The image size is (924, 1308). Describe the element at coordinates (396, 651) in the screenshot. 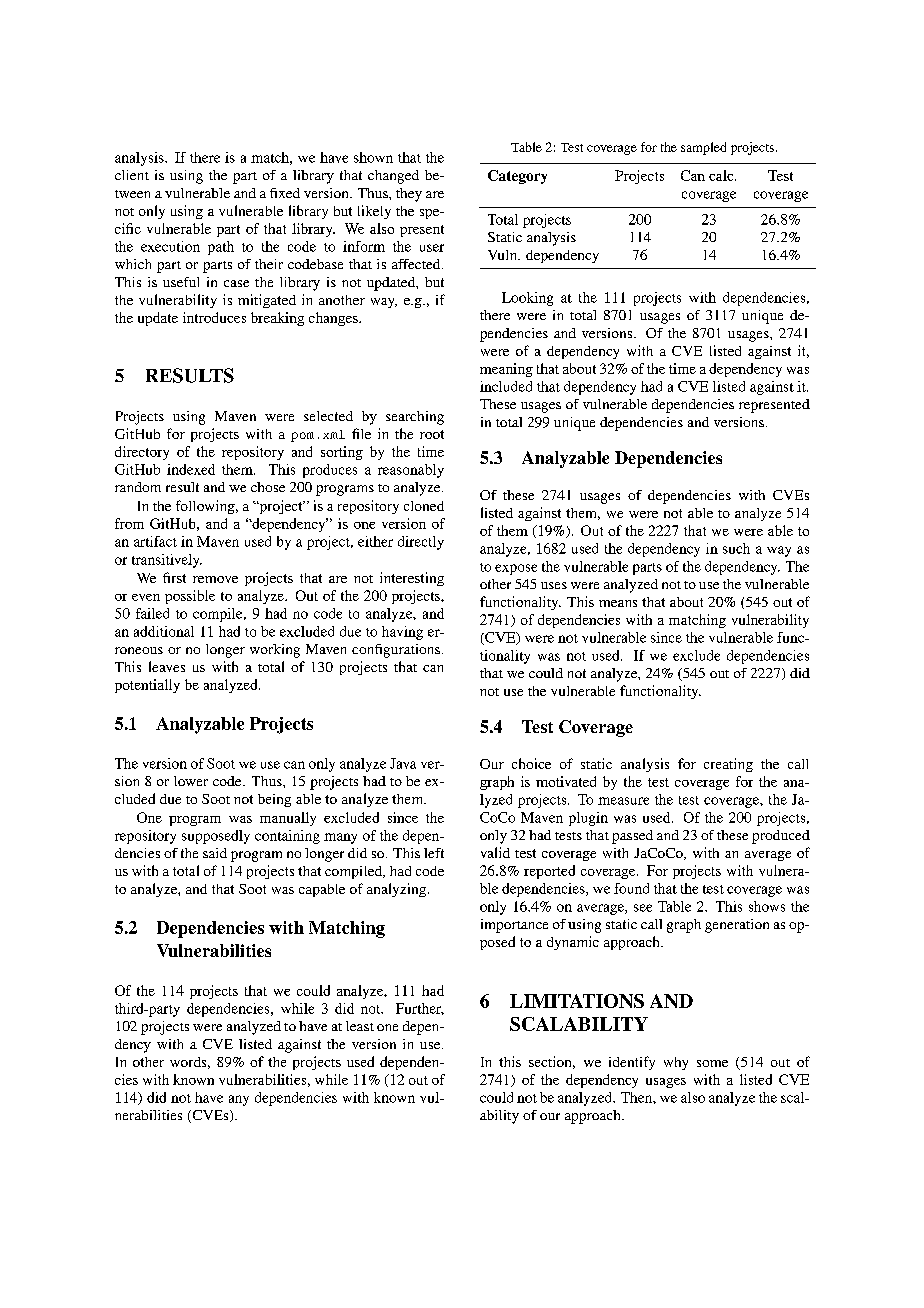

I see `configurations` at that location.
